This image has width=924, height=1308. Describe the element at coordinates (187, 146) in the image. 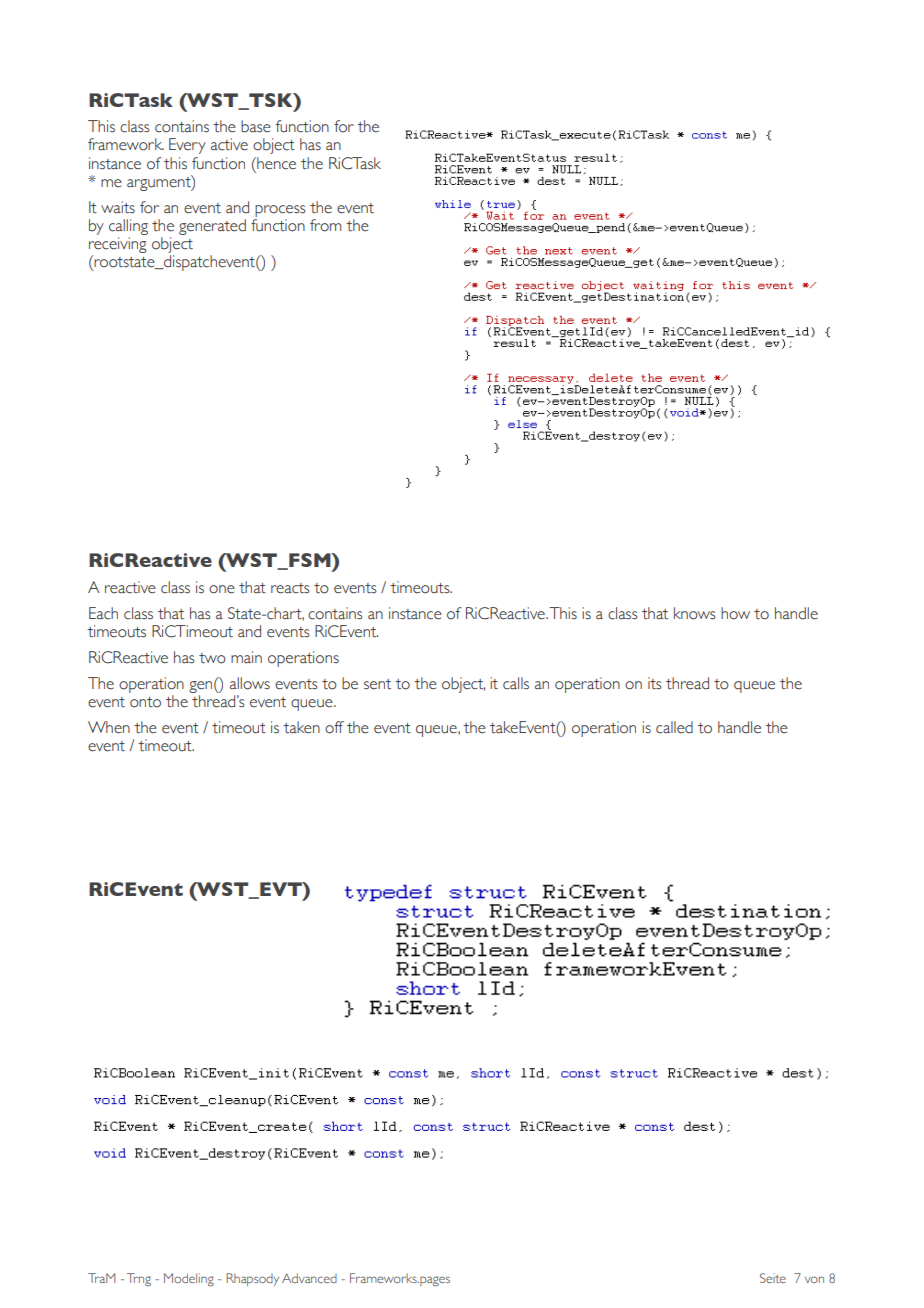

I see `Every` at that location.
